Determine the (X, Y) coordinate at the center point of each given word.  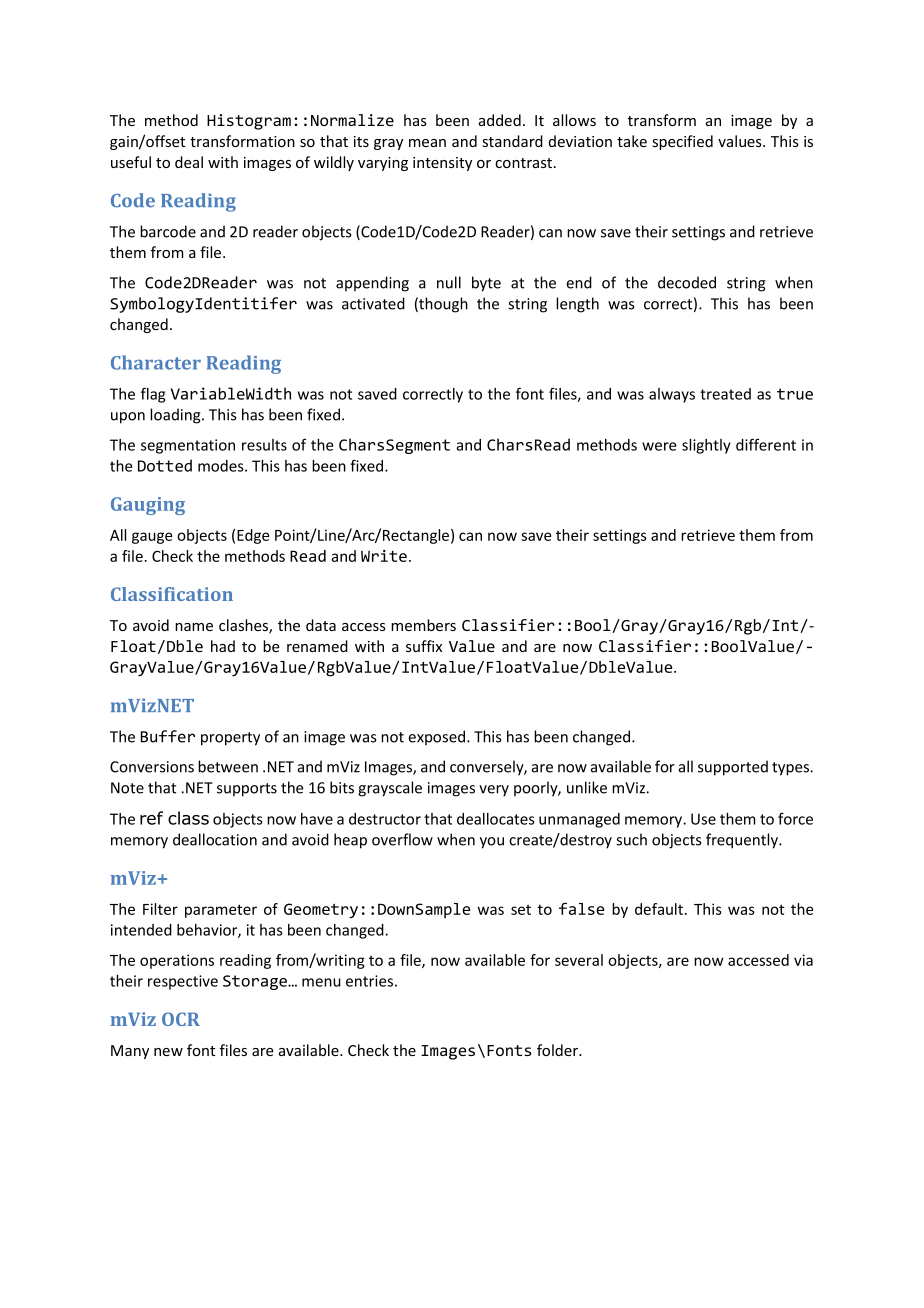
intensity (442, 164)
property (230, 739)
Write (384, 556)
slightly (706, 446)
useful (131, 162)
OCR (181, 1019)
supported (733, 768)
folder (559, 1050)
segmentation (188, 446)
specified (683, 142)
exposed (438, 737)
